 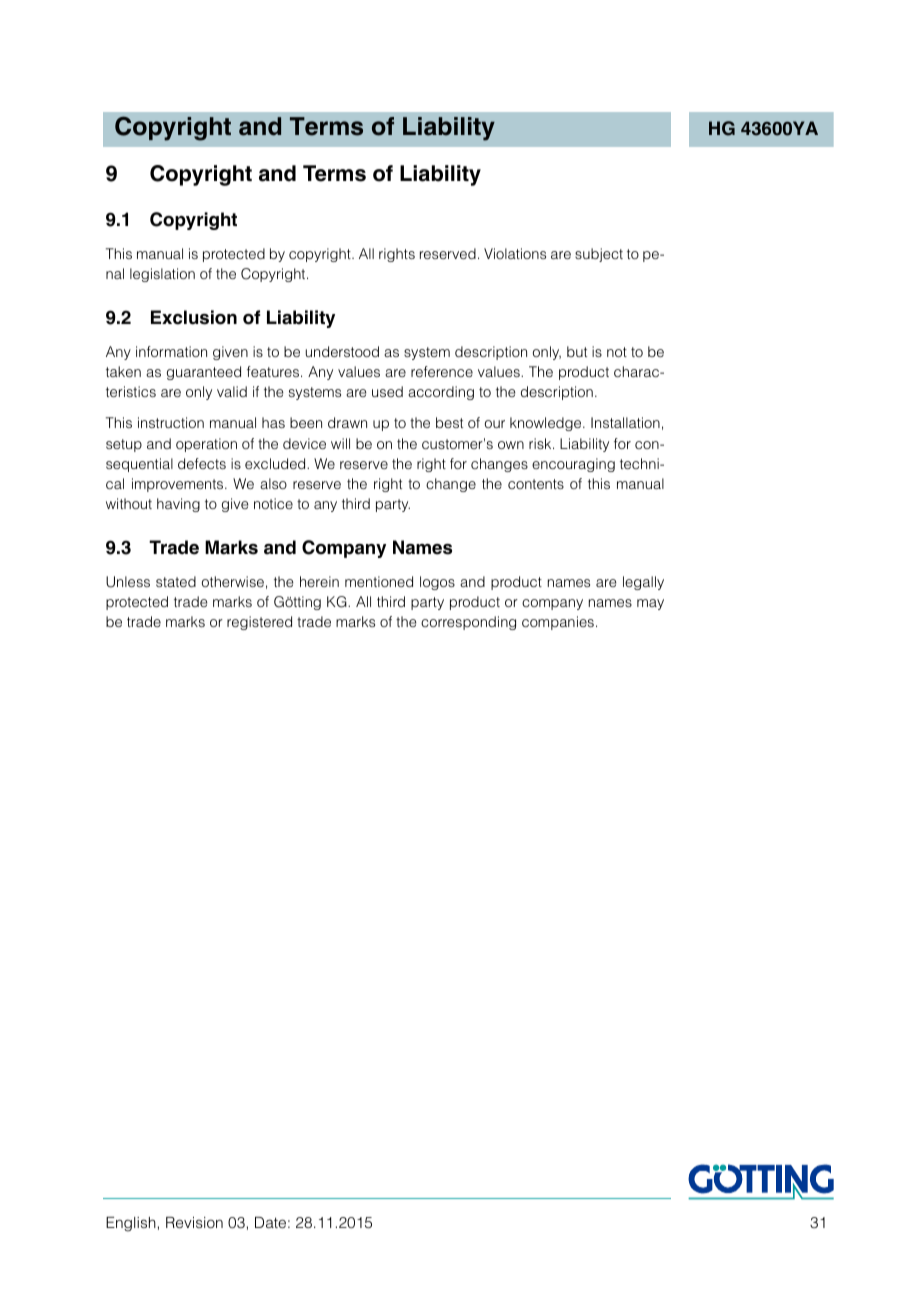 I want to click on mentioned, so click(x=379, y=581).
